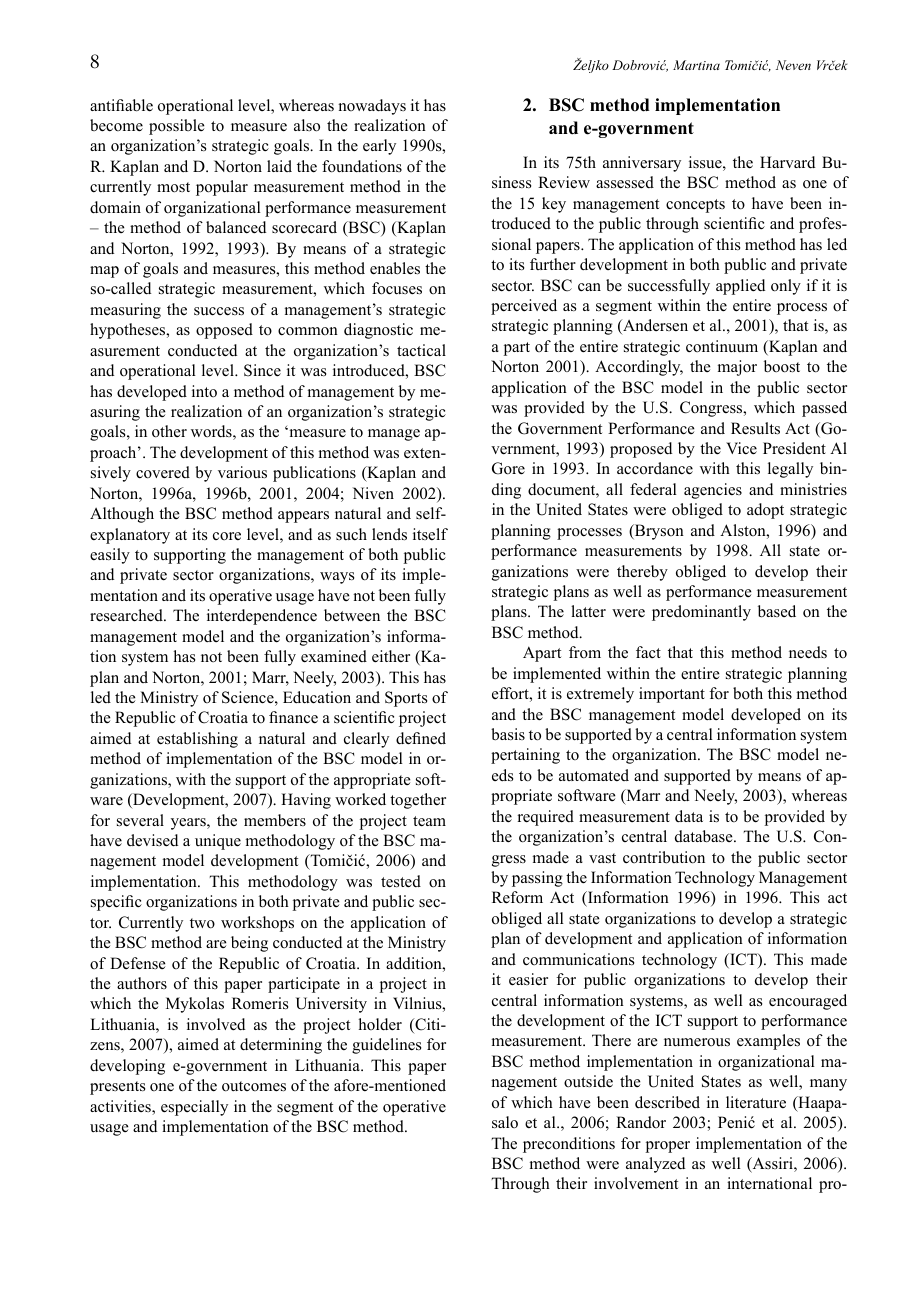 Image resolution: width=924 pixels, height=1308 pixels. I want to click on Vice, so click(741, 448).
